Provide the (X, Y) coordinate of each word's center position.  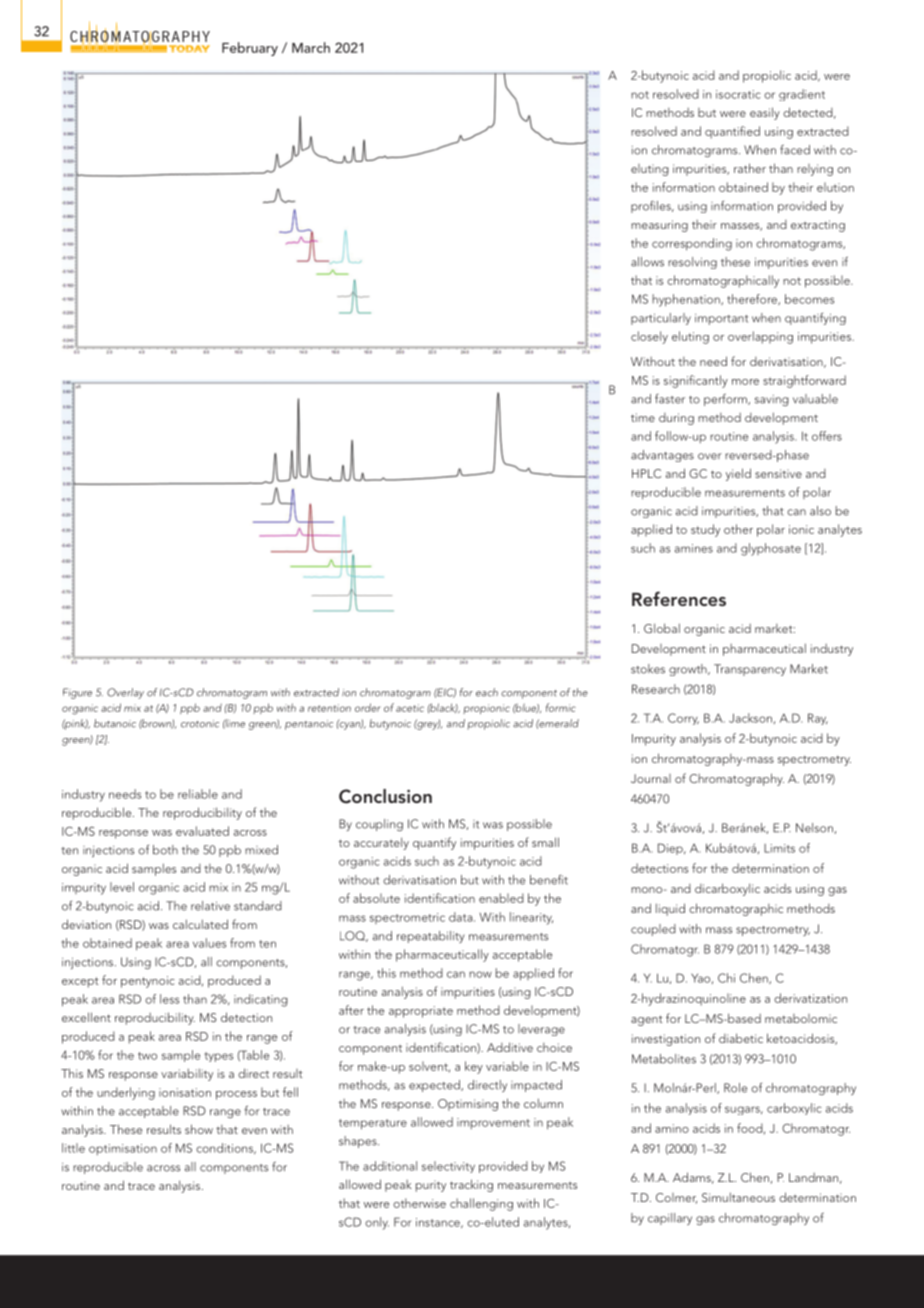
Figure (77, 693)
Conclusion (385, 796)
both (165, 850)
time (643, 417)
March (311, 47)
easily (765, 113)
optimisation (123, 1149)
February (250, 49)
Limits (779, 848)
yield (738, 474)
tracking (471, 1185)
